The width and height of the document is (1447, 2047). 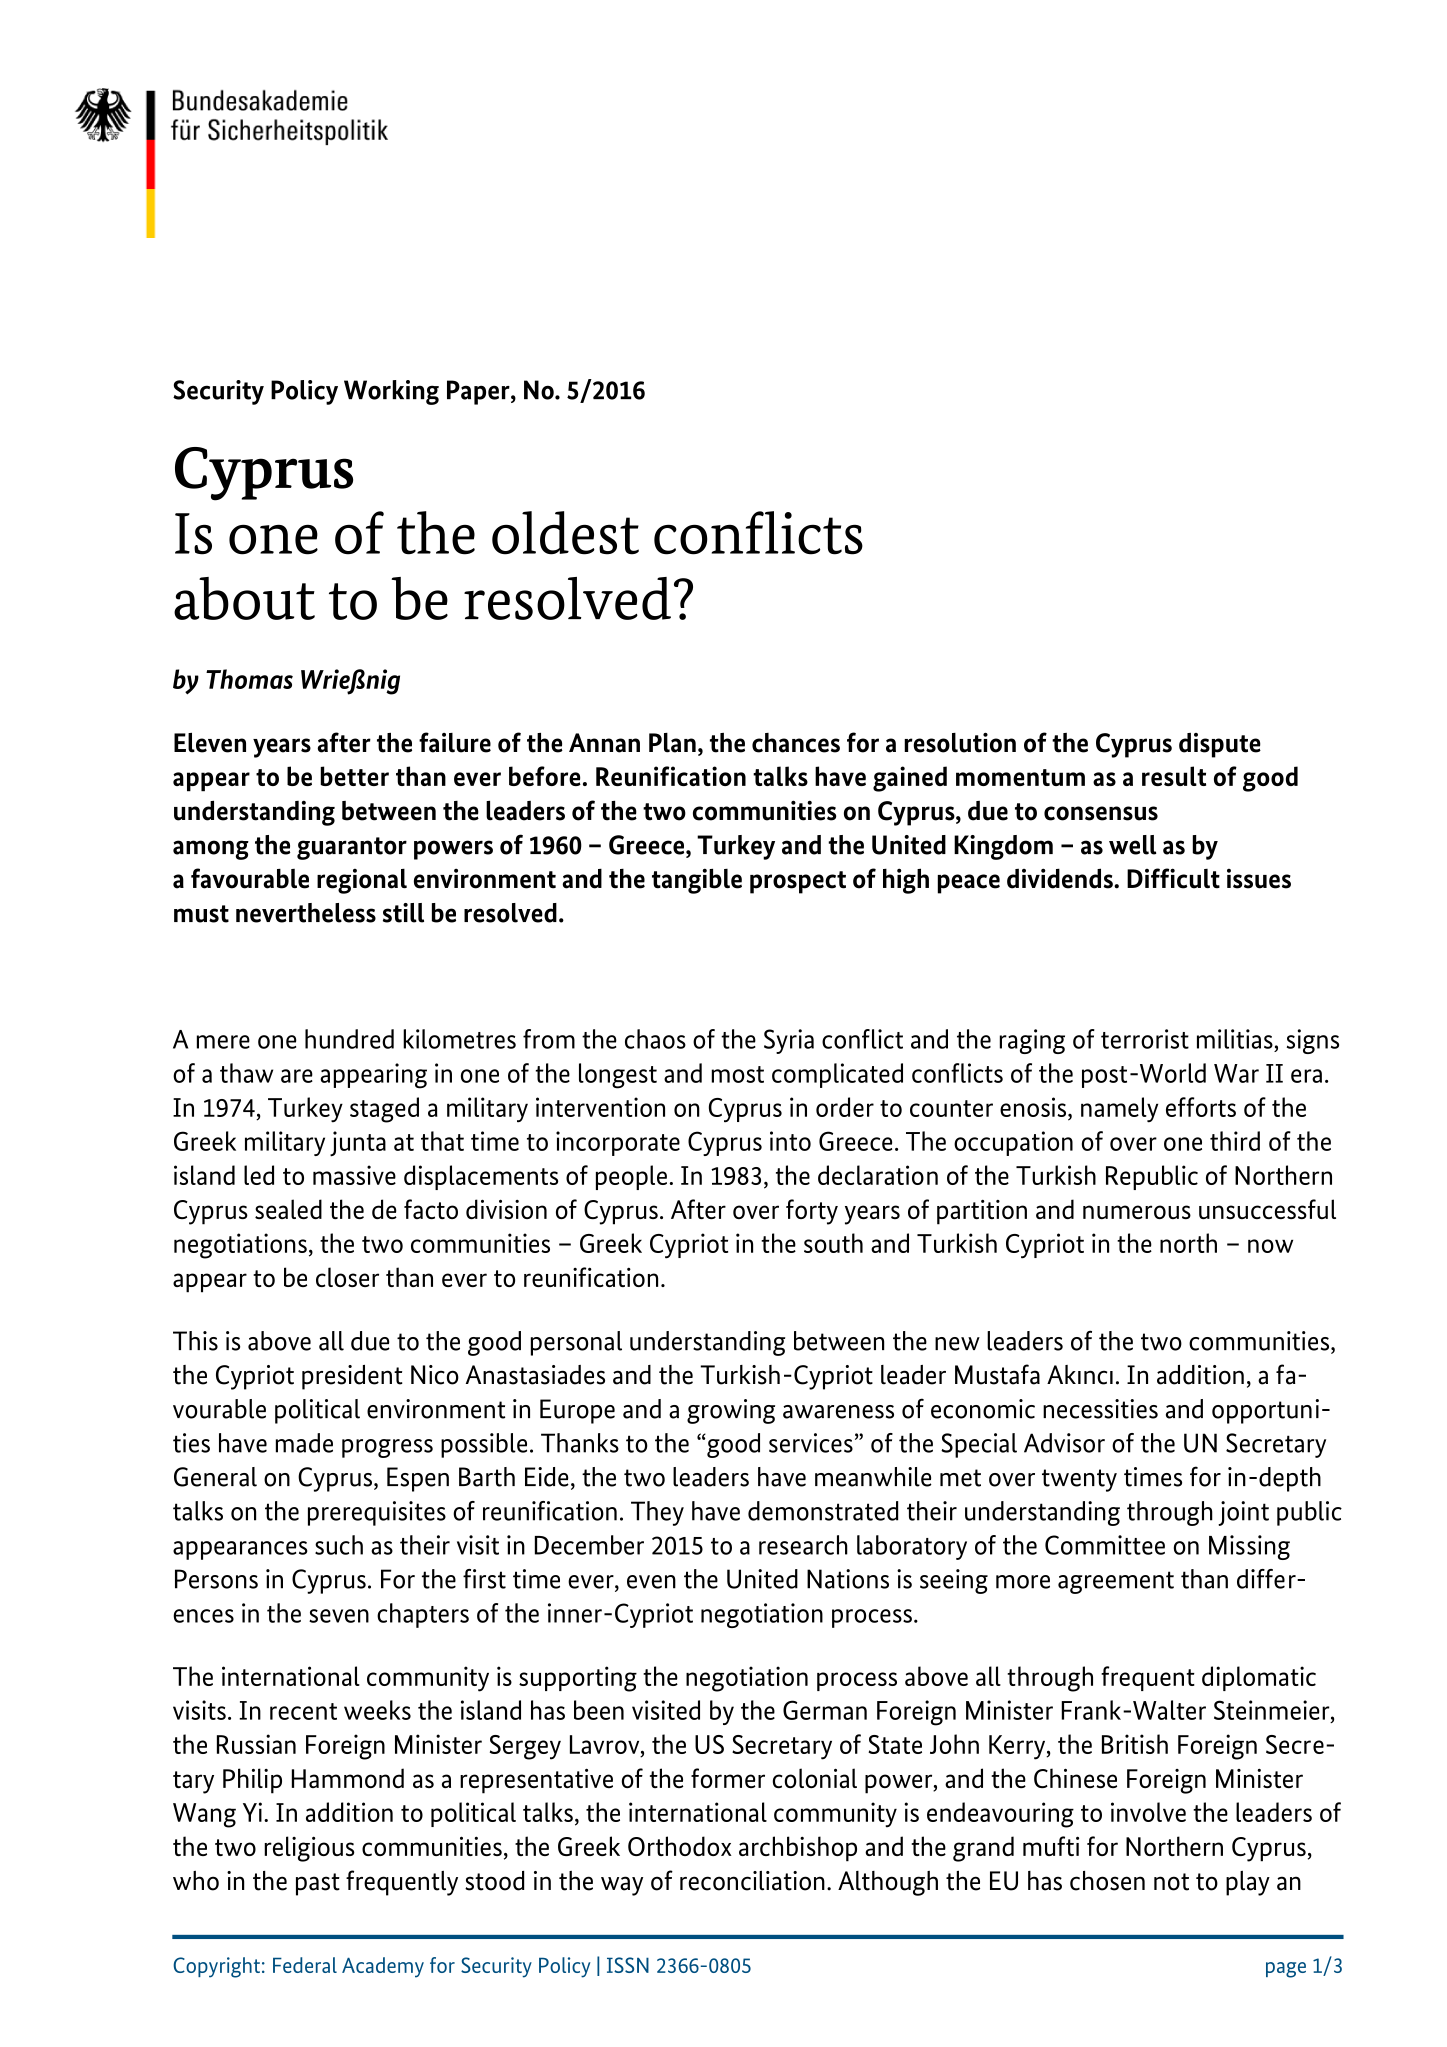 I want to click on into, so click(x=790, y=1141).
